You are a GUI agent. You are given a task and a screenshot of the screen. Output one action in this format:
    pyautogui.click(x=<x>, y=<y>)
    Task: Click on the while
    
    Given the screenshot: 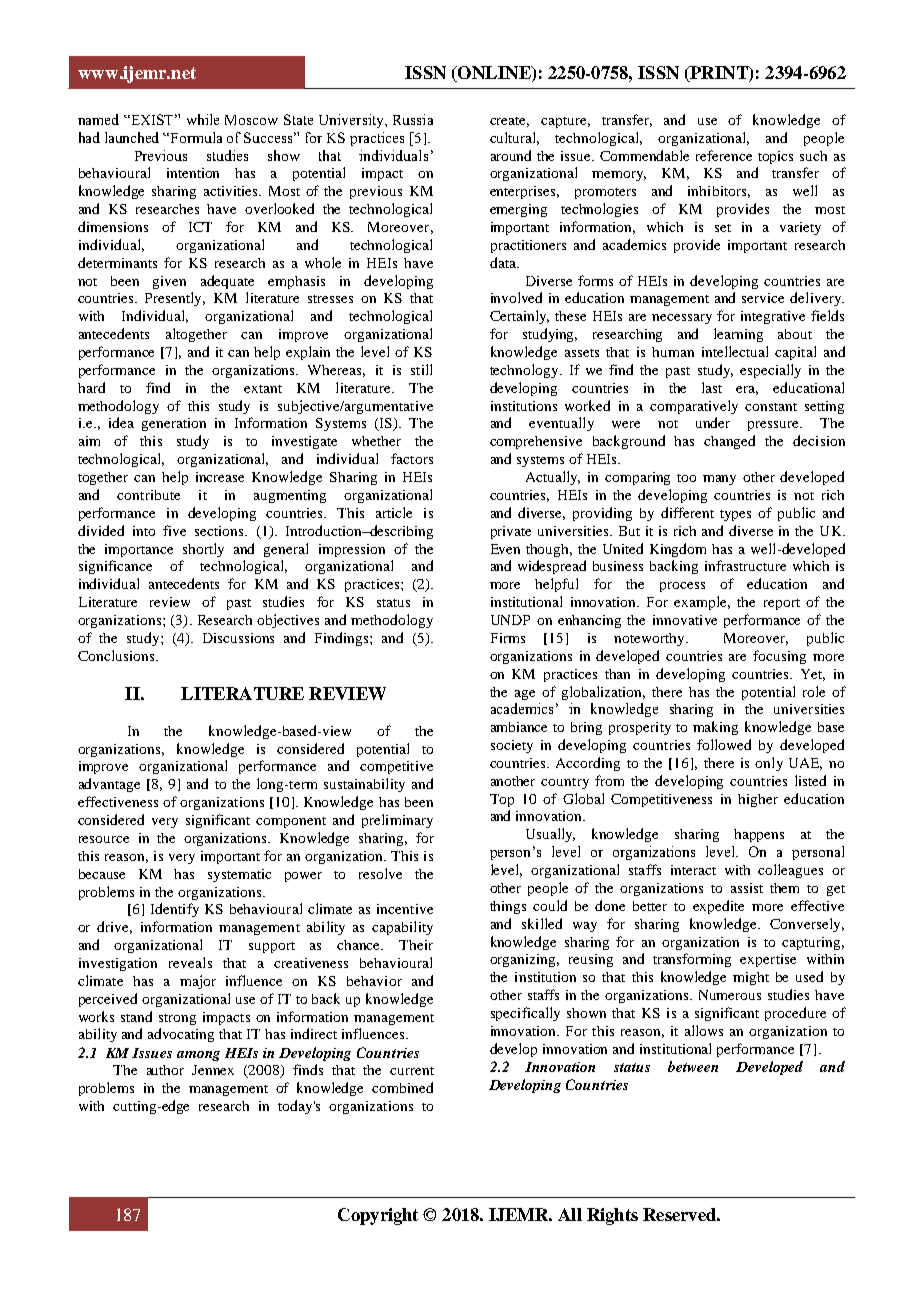 What is the action you would take?
    pyautogui.click(x=203, y=119)
